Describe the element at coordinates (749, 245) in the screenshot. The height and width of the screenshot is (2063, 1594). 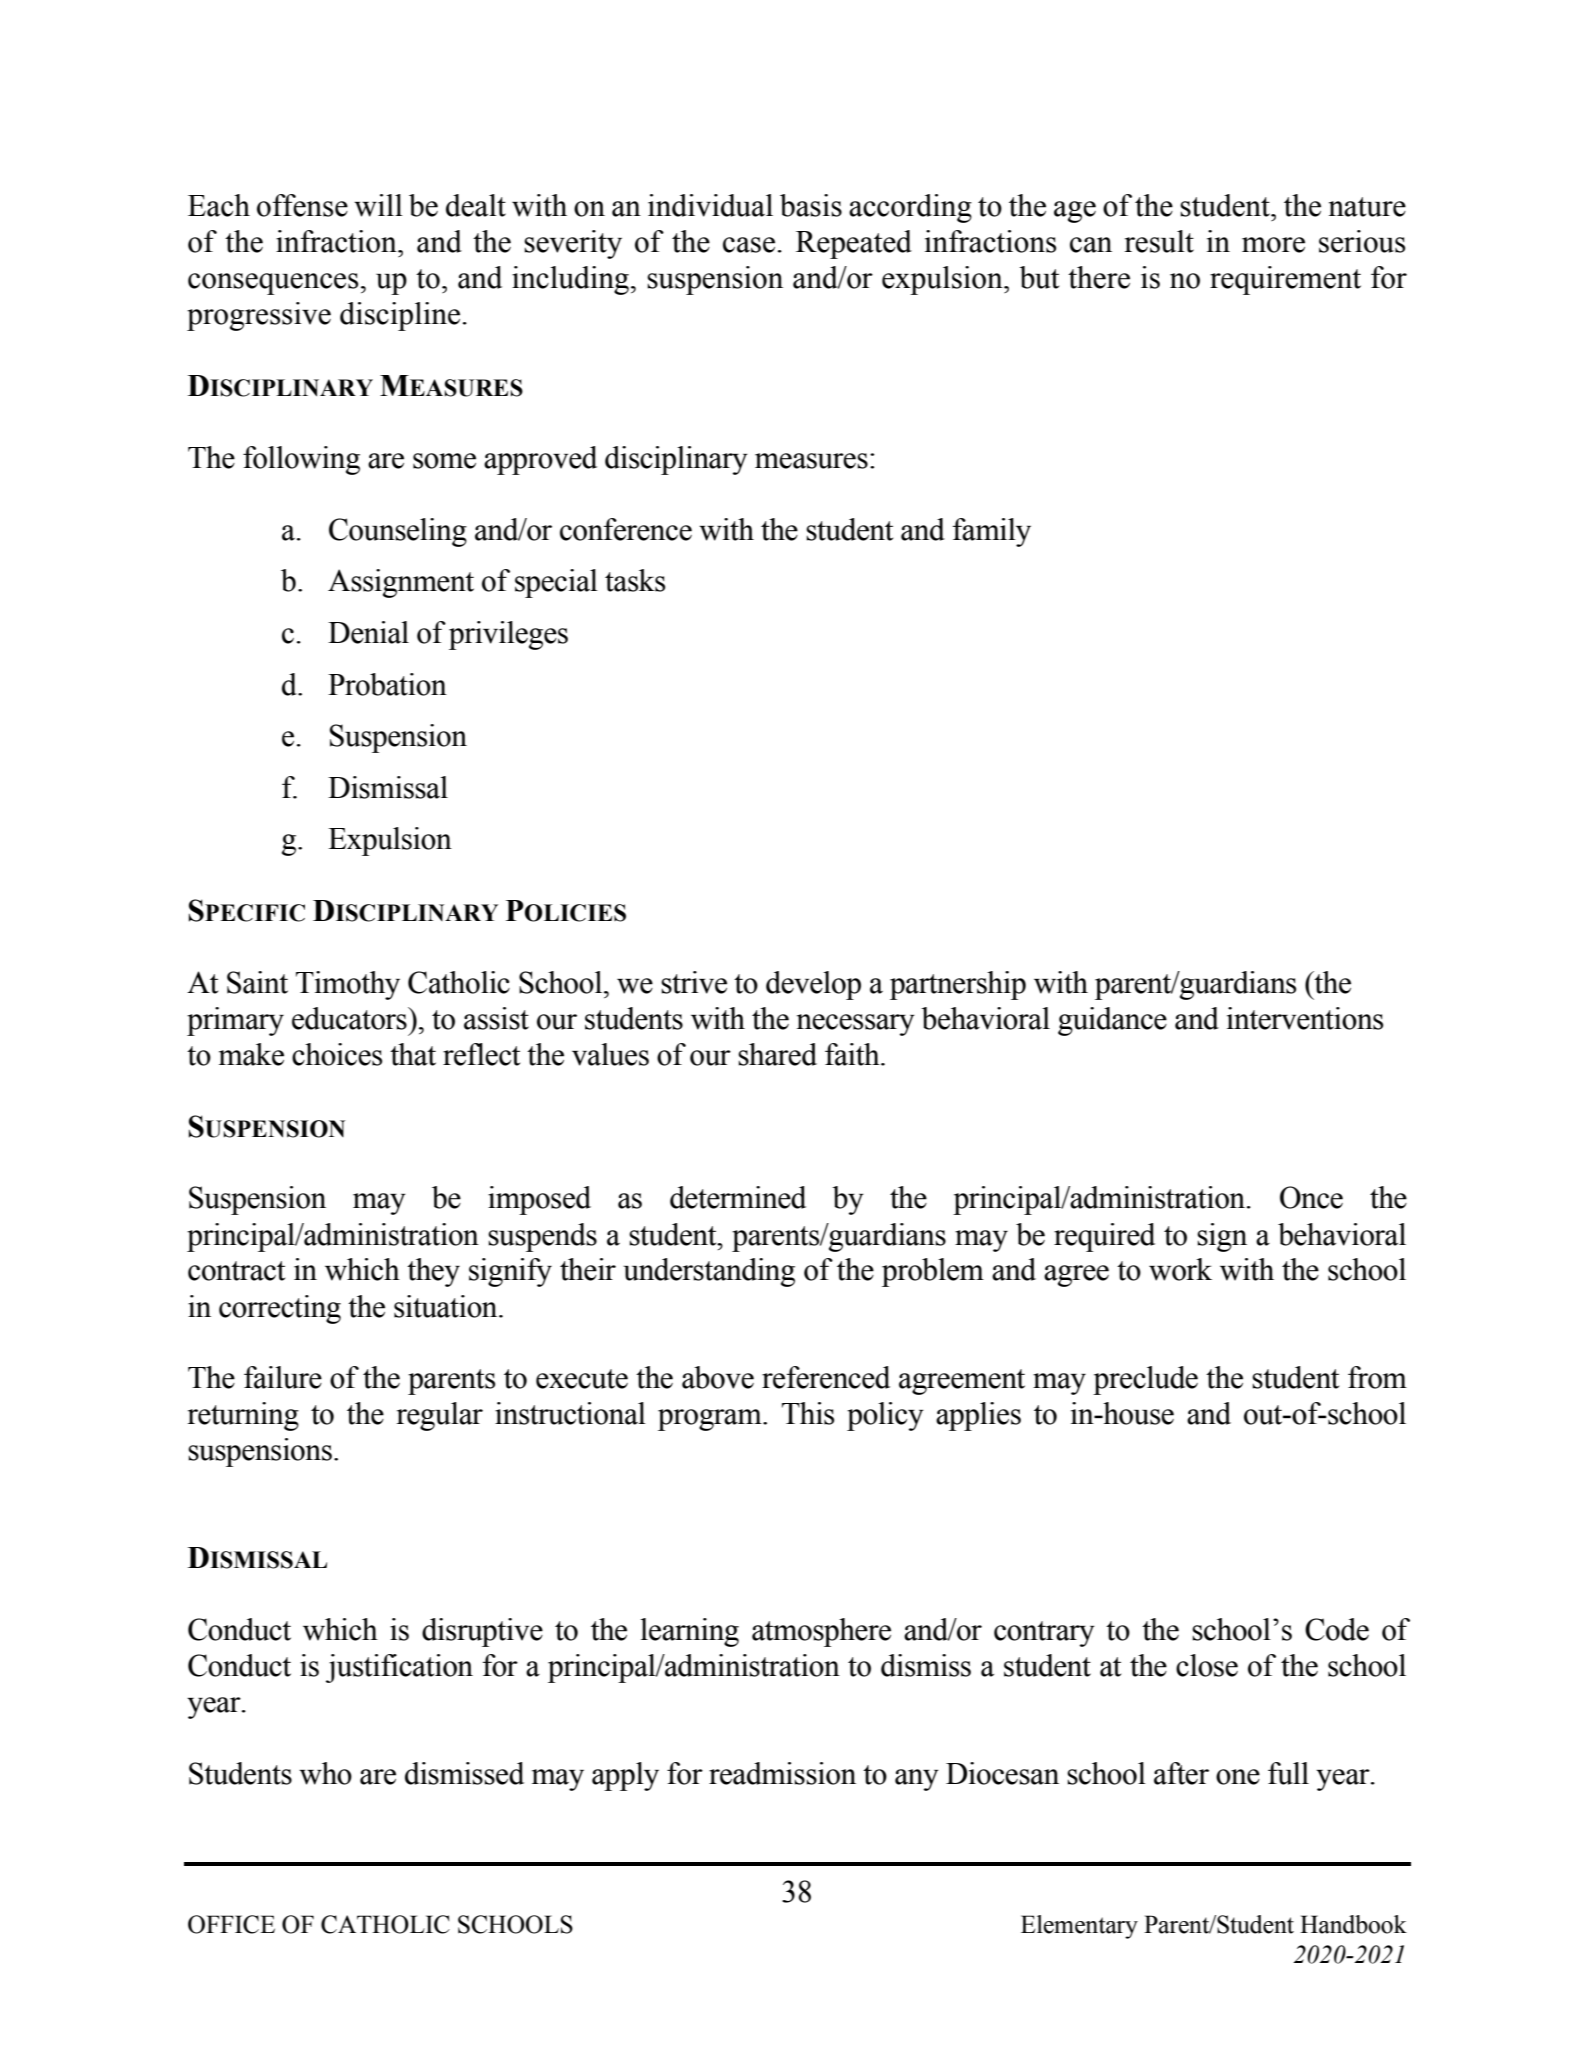
I see `case` at that location.
